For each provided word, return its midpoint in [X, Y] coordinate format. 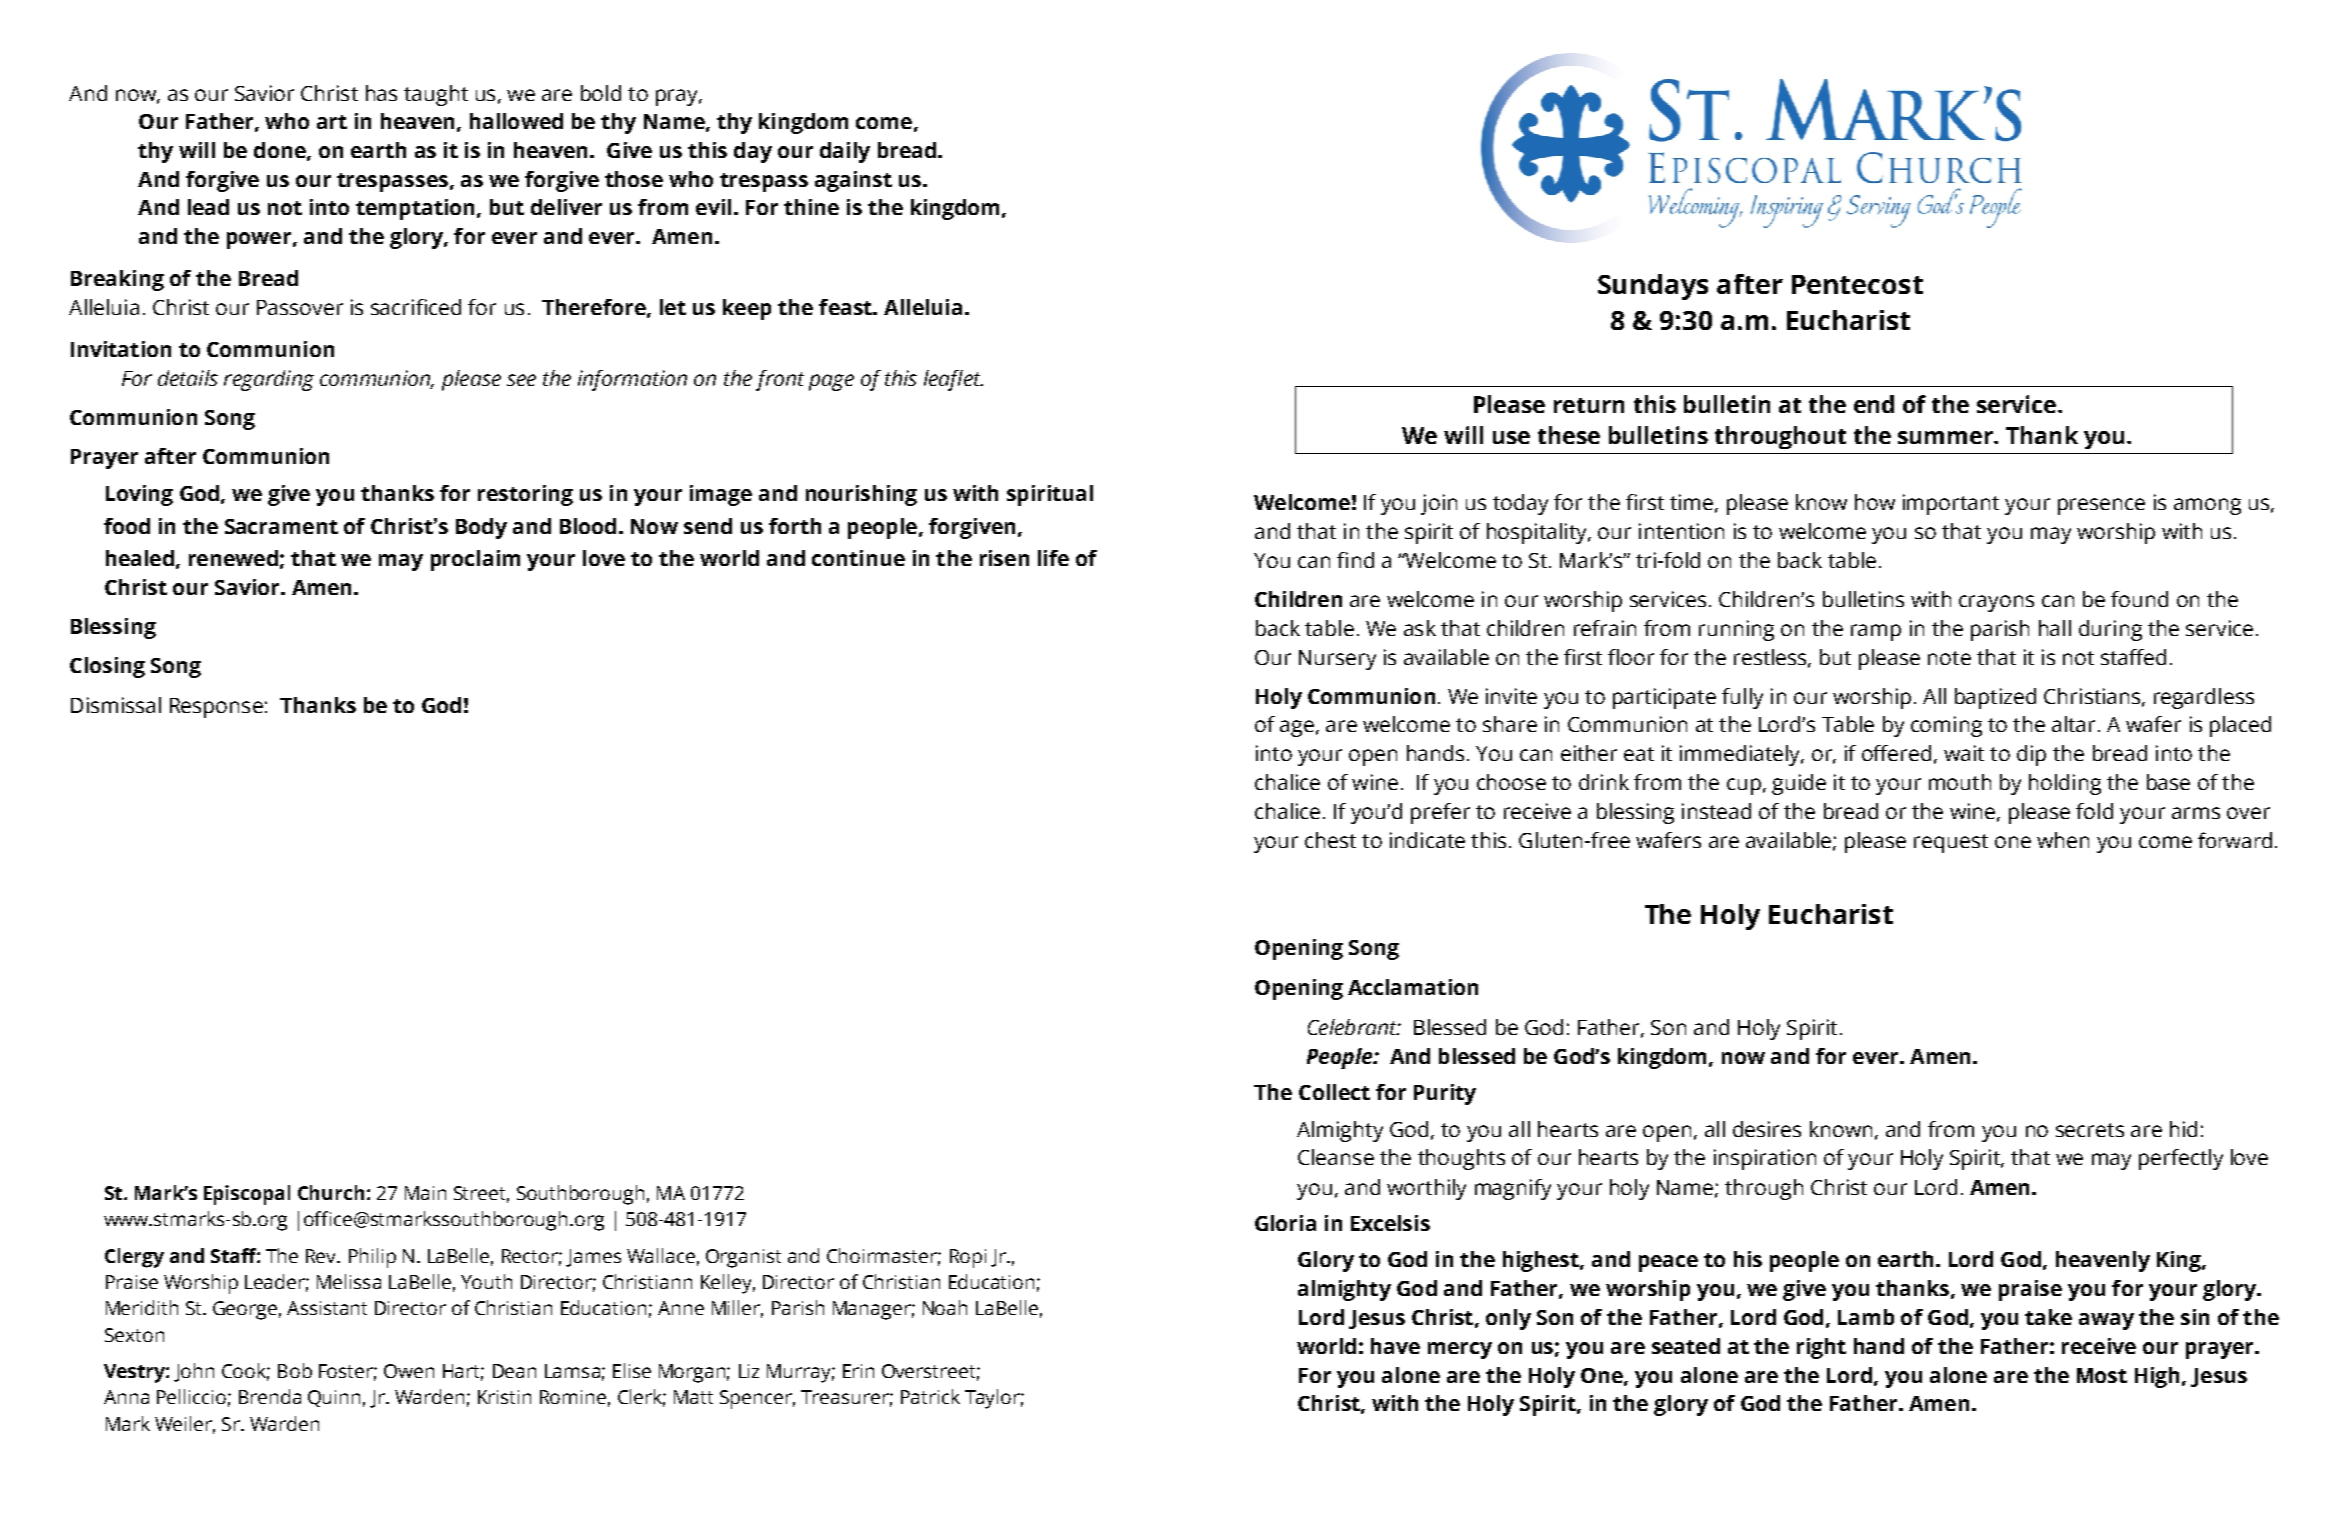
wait [1964, 753]
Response [216, 708]
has [381, 93]
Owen [409, 1371]
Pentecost [1857, 284]
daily [845, 152]
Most [2102, 1375]
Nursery [1337, 660]
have [1395, 1346]
